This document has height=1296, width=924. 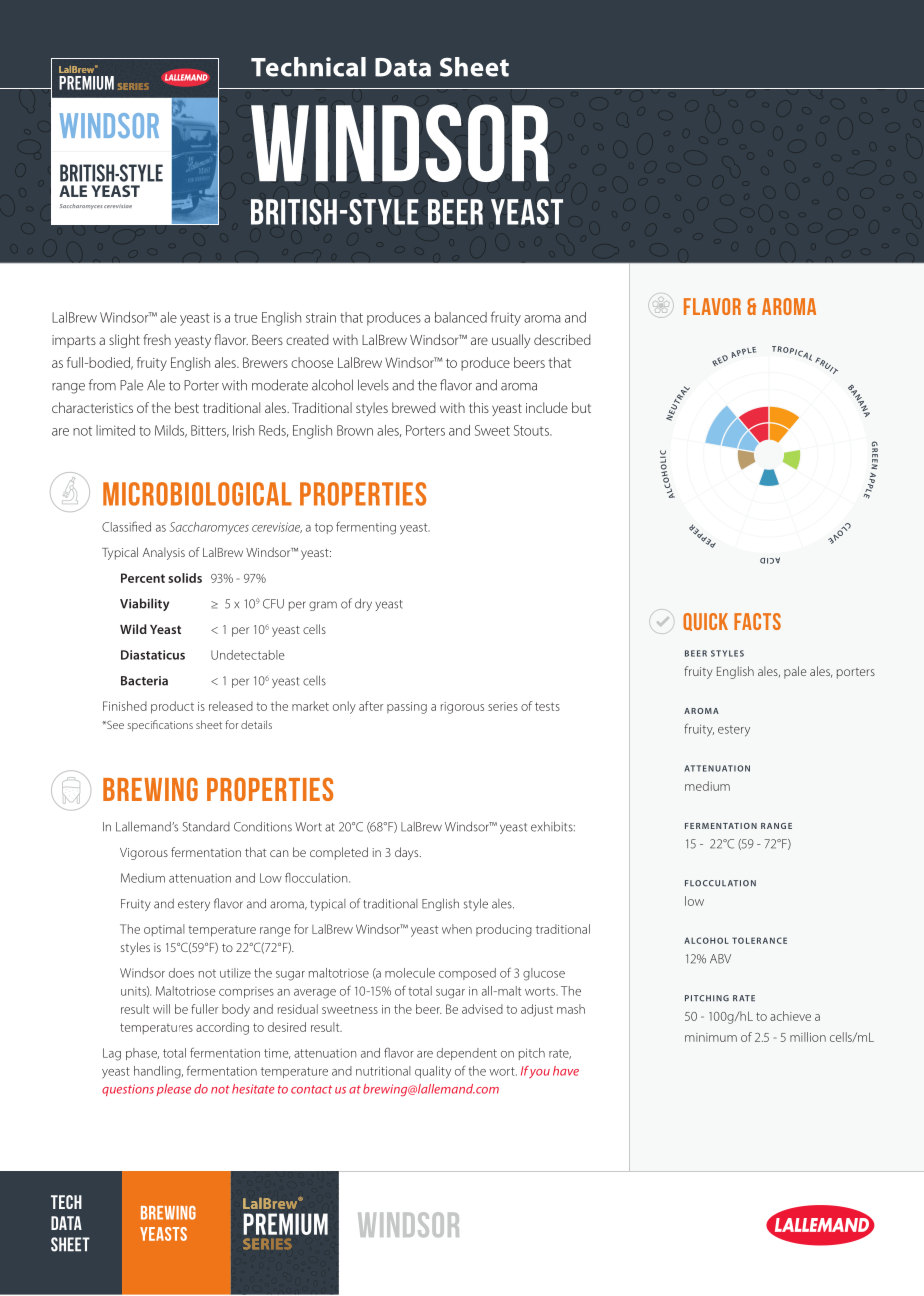 I want to click on product, so click(x=172, y=707).
